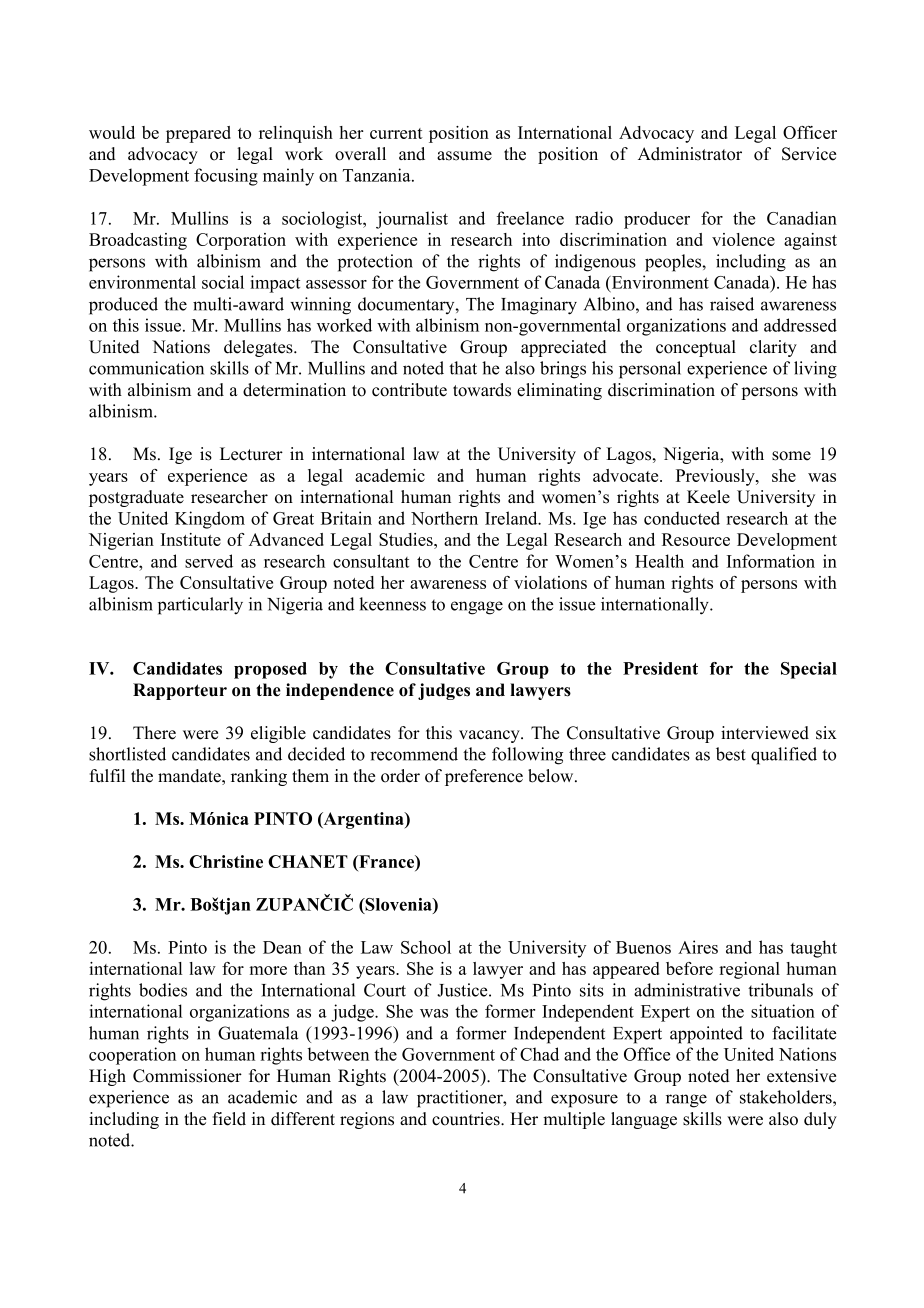  What do you see at coordinates (690, 154) in the page?
I see `Administrator` at bounding box center [690, 154].
